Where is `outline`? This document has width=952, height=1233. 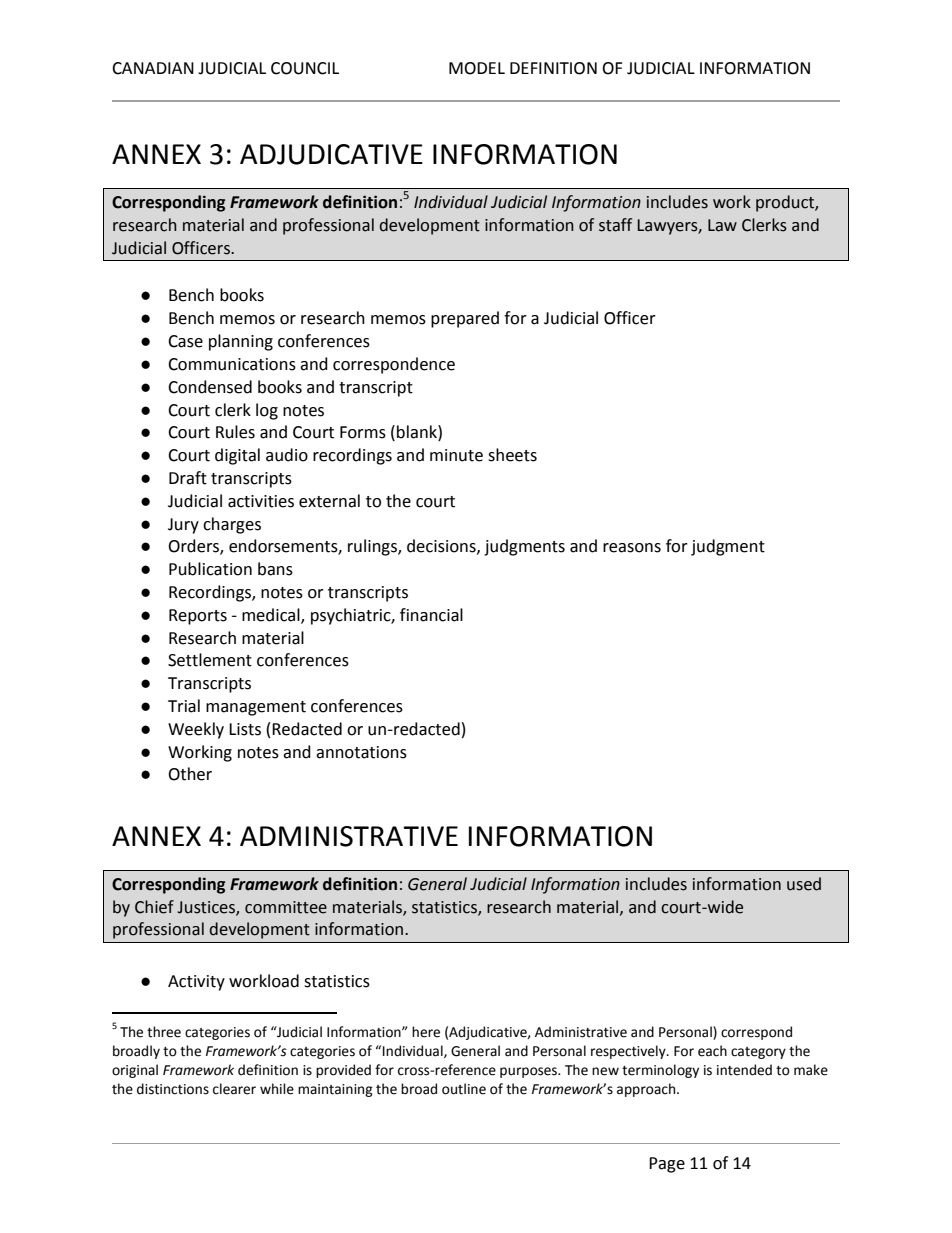
outline is located at coordinates (464, 1089).
